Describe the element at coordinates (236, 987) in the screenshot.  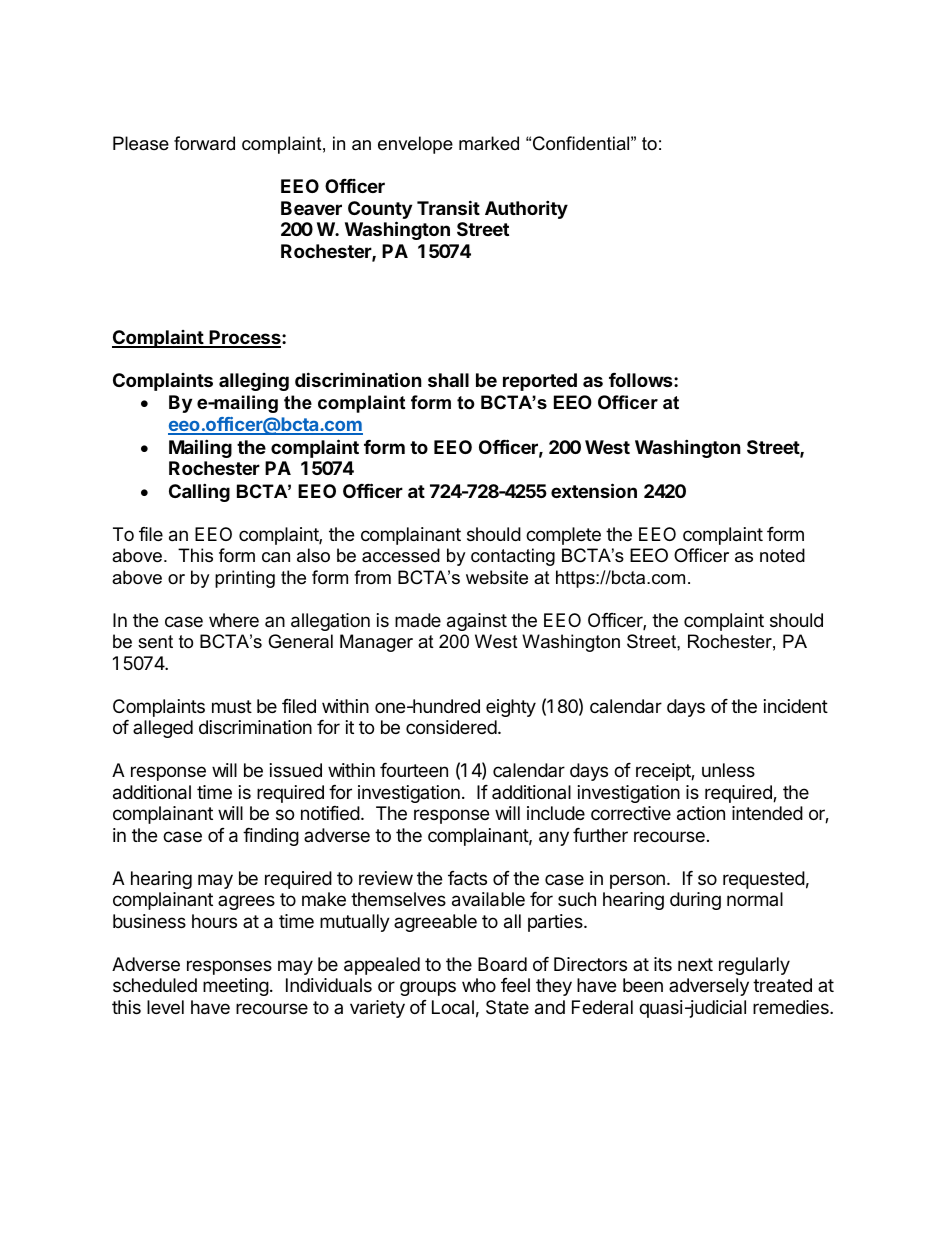
I see `meeting` at that location.
